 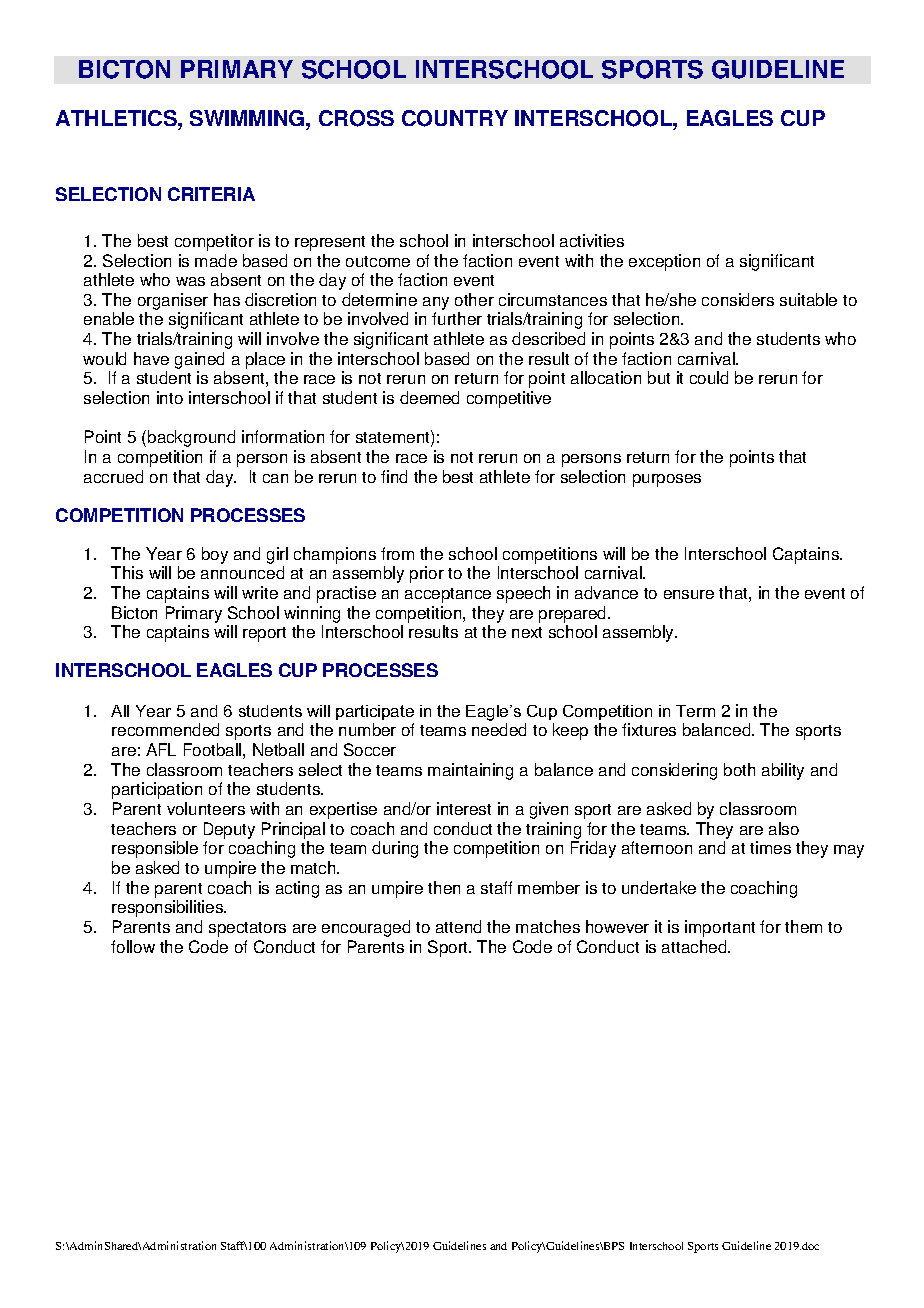 What do you see at coordinates (709, 377) in the document?
I see `could` at bounding box center [709, 377].
